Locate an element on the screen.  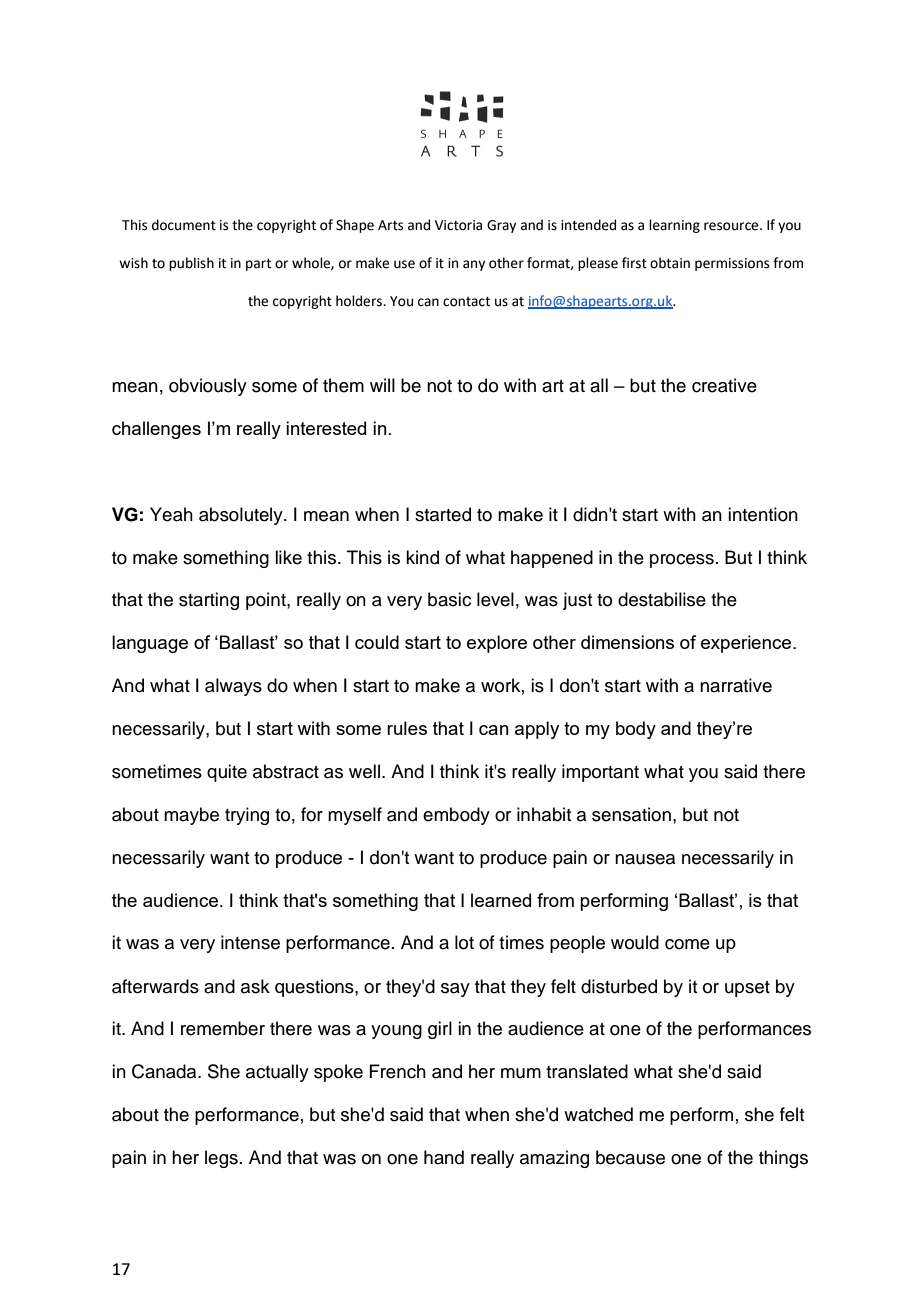
any is located at coordinates (474, 265).
